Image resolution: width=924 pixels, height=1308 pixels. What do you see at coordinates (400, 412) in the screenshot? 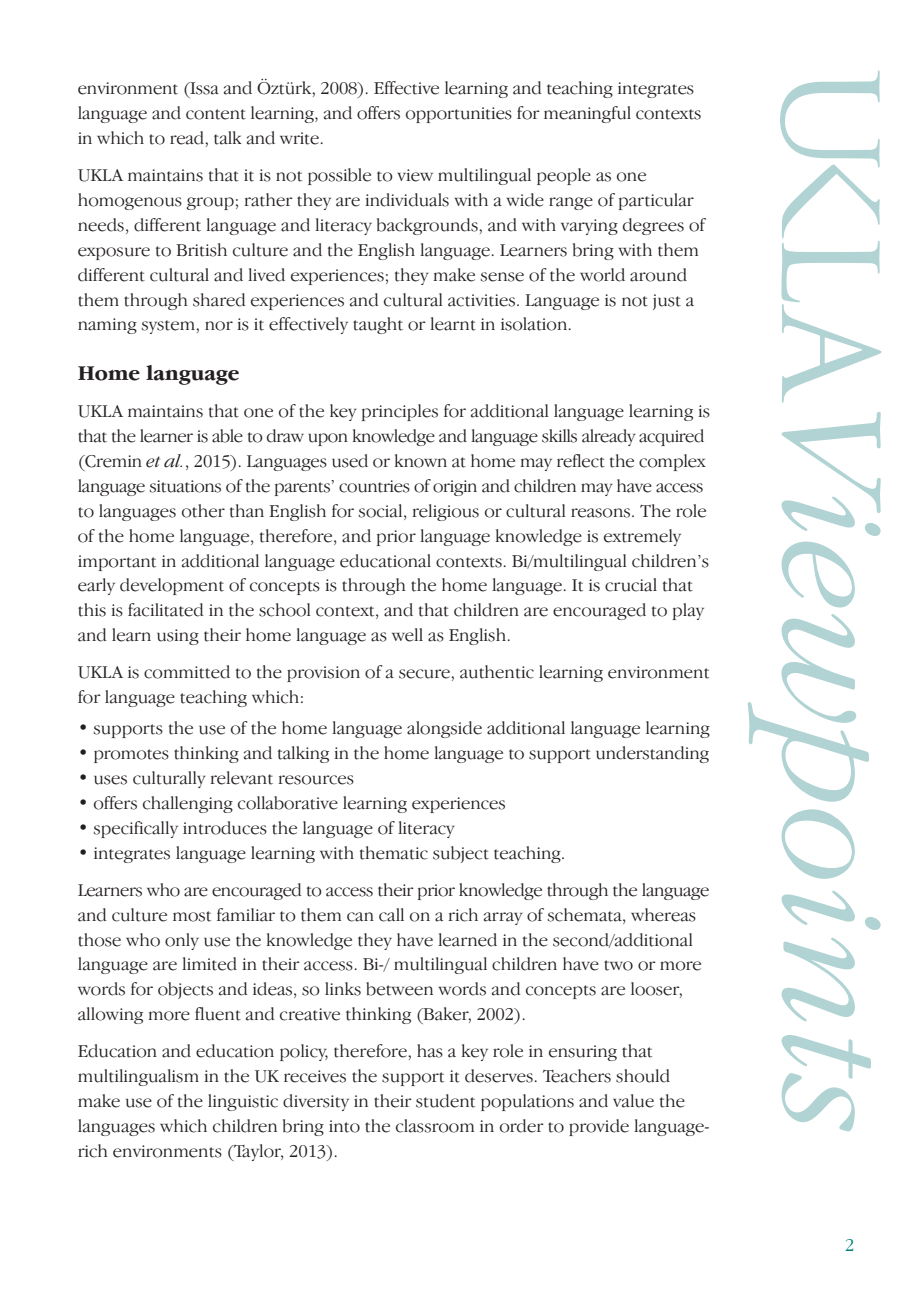
I see `principles` at bounding box center [400, 412].
